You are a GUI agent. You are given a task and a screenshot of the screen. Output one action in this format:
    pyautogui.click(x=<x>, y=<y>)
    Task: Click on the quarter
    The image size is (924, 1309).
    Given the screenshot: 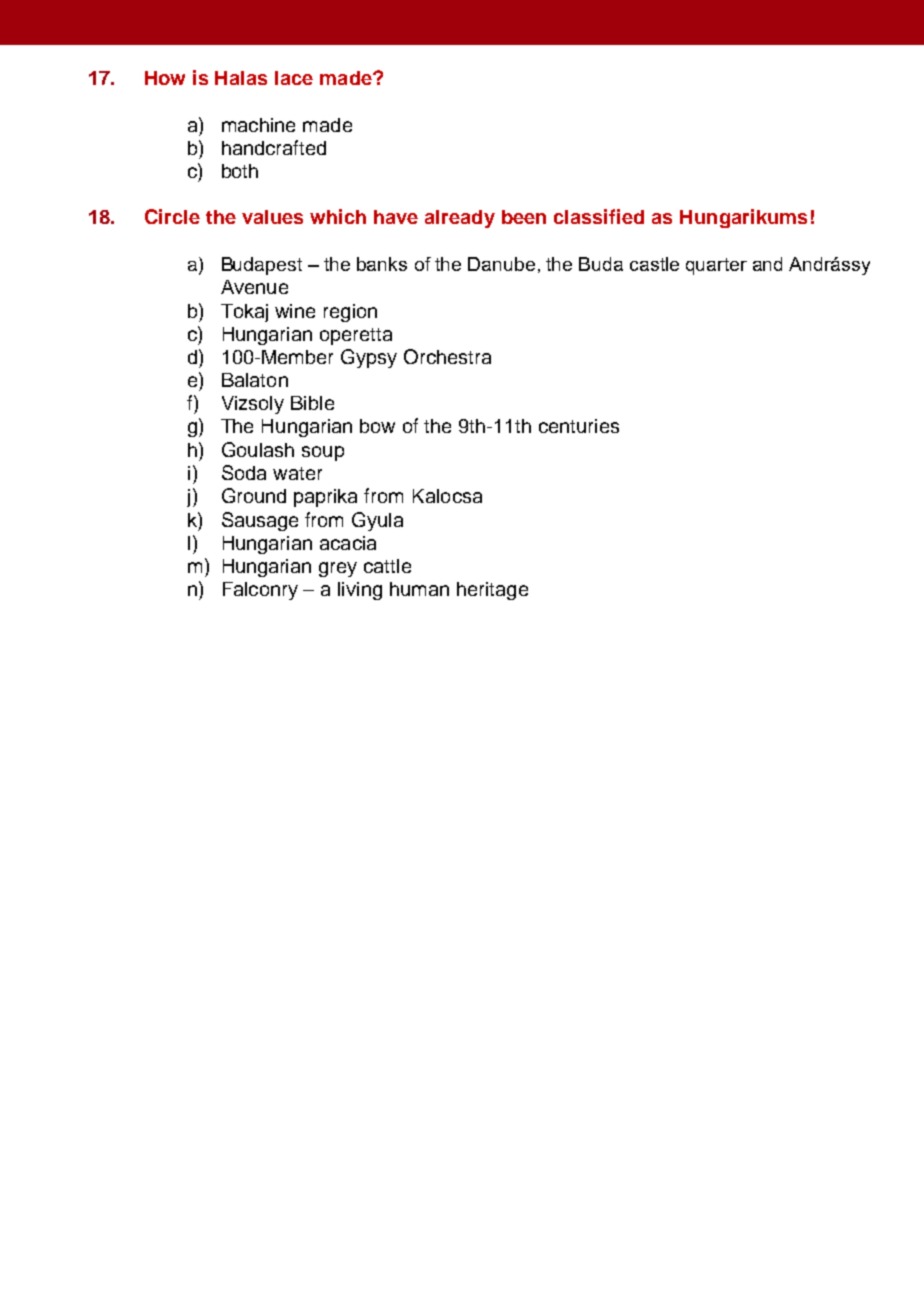 What is the action you would take?
    pyautogui.click(x=716, y=266)
